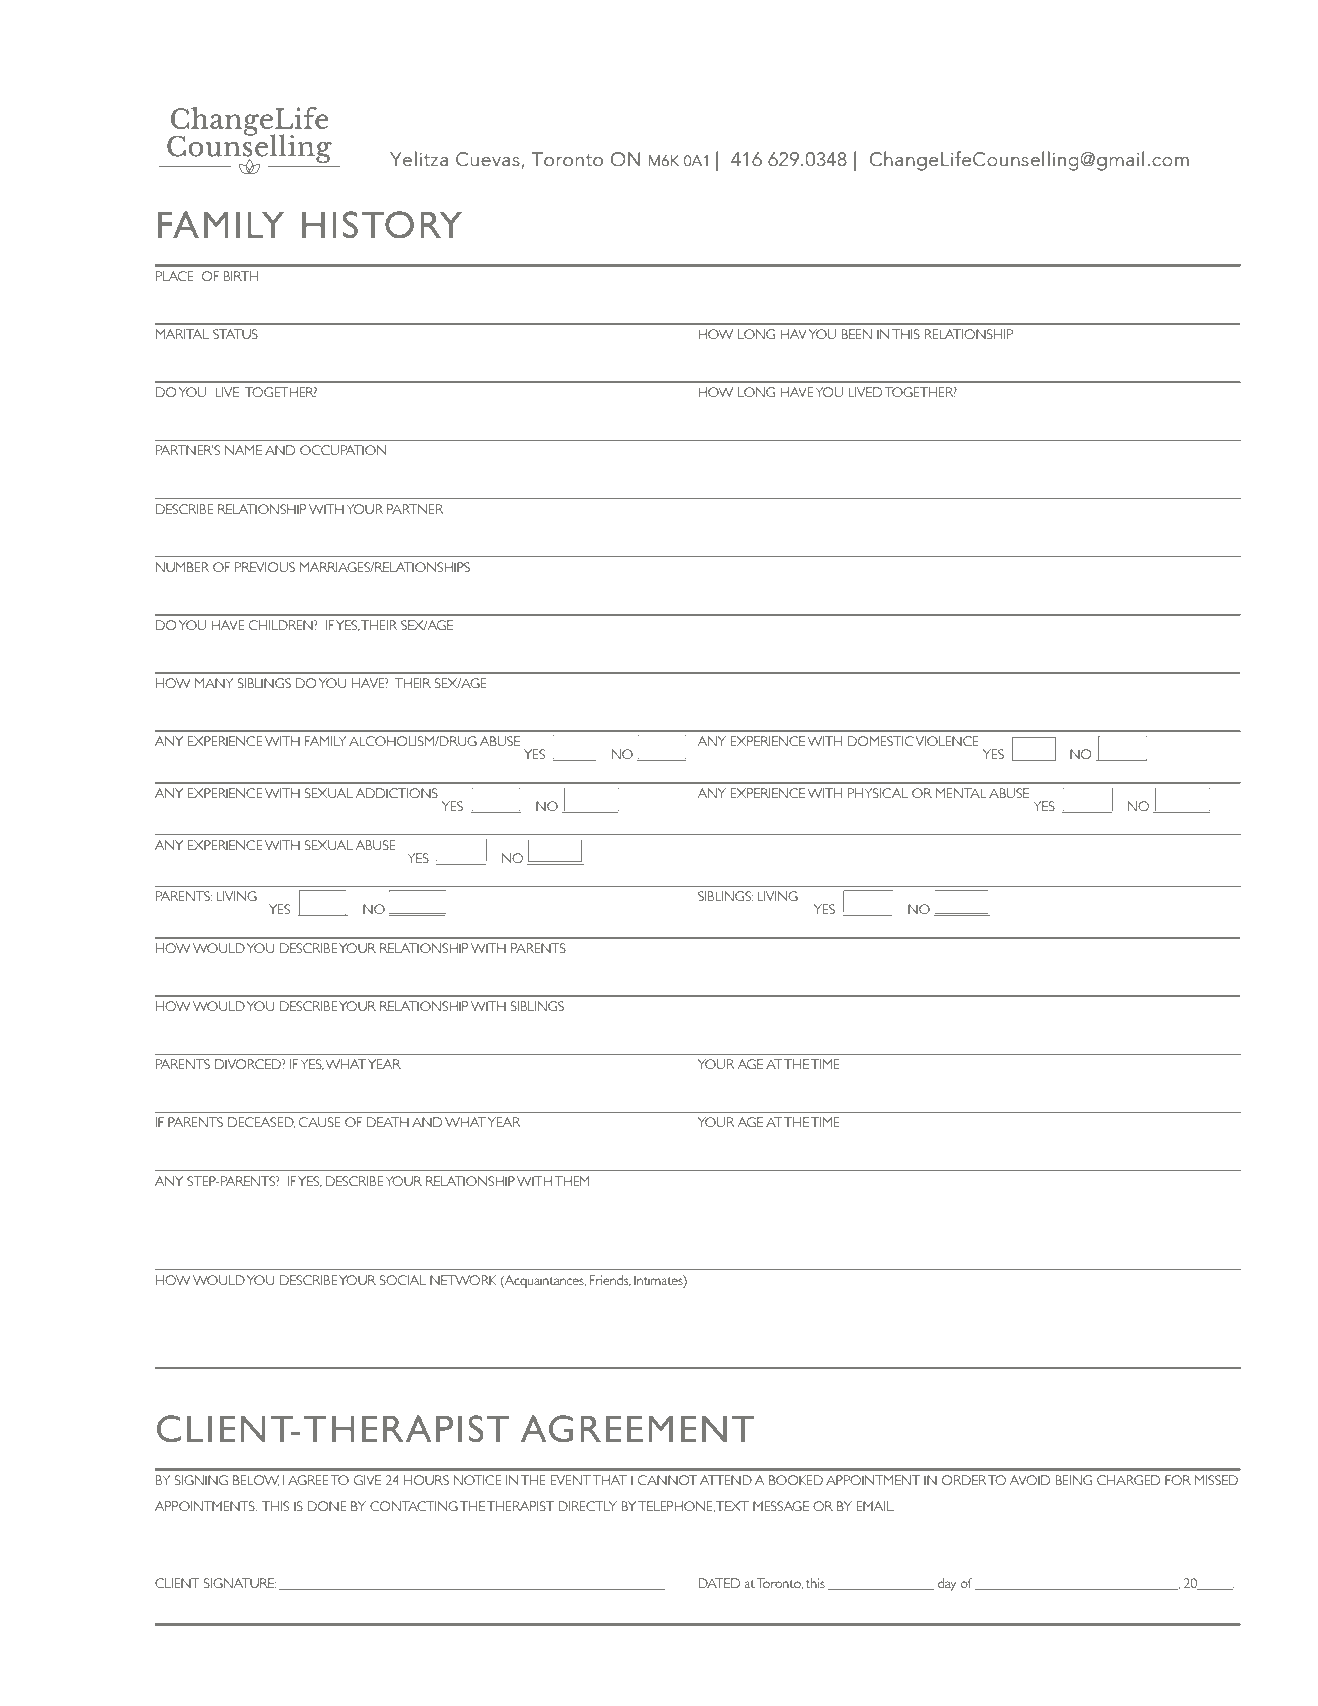 This screenshot has height=1706, width=1318. I want to click on SOCIAL, so click(403, 1280).
